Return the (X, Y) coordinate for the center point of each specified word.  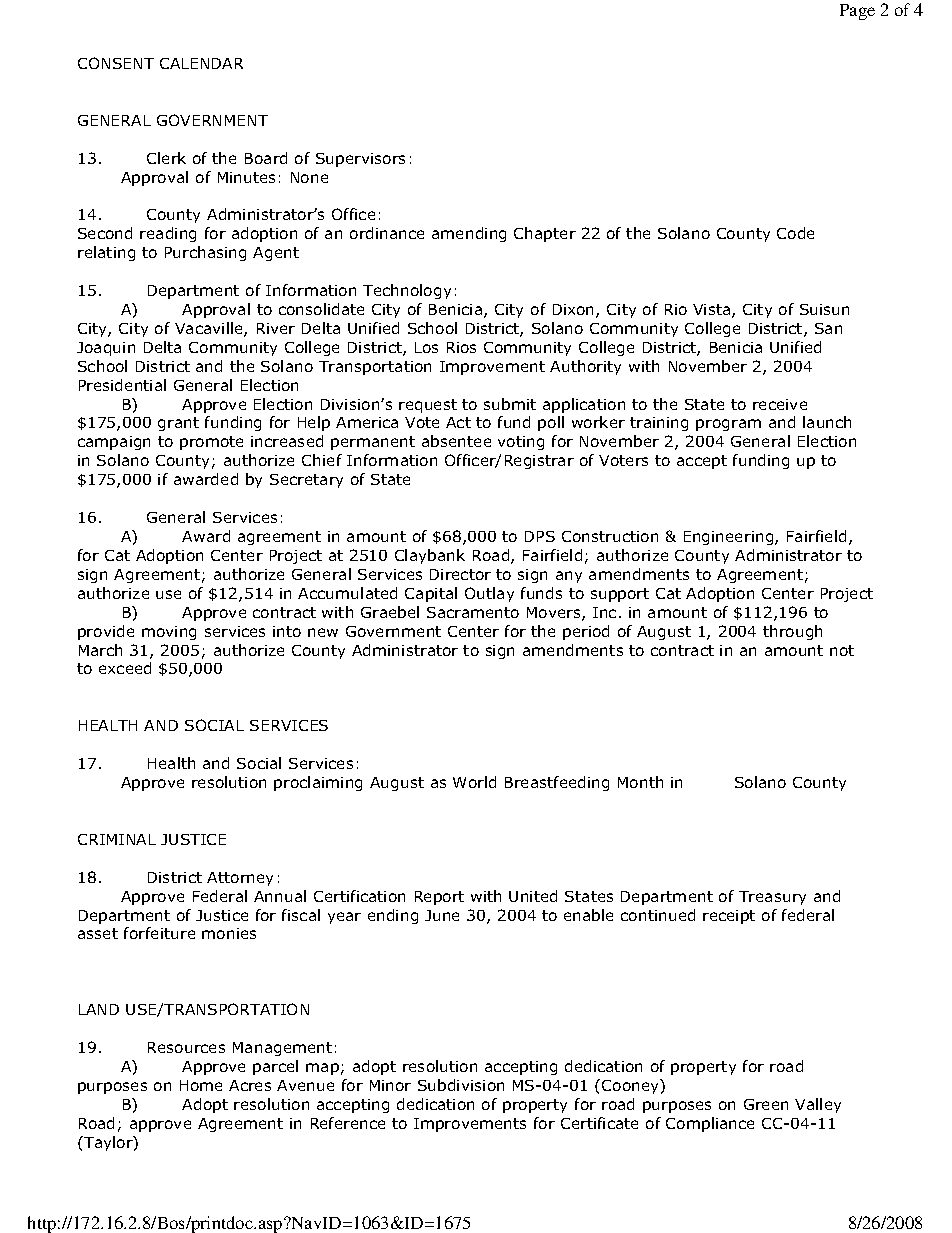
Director (460, 574)
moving (169, 633)
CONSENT (116, 63)
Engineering (730, 538)
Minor (390, 1085)
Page (857, 12)
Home (201, 1085)
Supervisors (360, 160)
